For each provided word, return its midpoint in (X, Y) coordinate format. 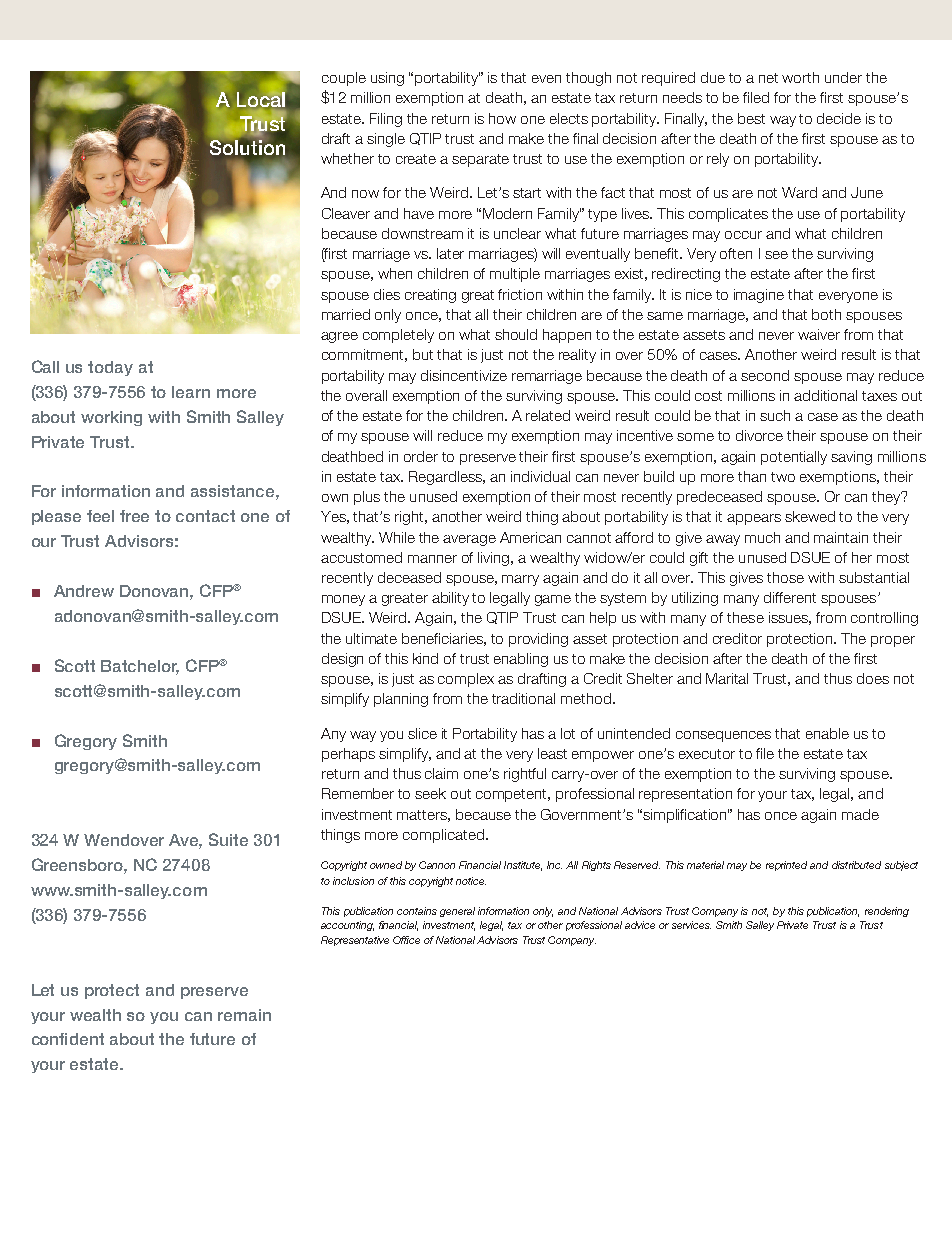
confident (68, 1039)
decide (839, 118)
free (134, 516)
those (785, 577)
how (502, 118)
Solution (247, 147)
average (469, 540)
